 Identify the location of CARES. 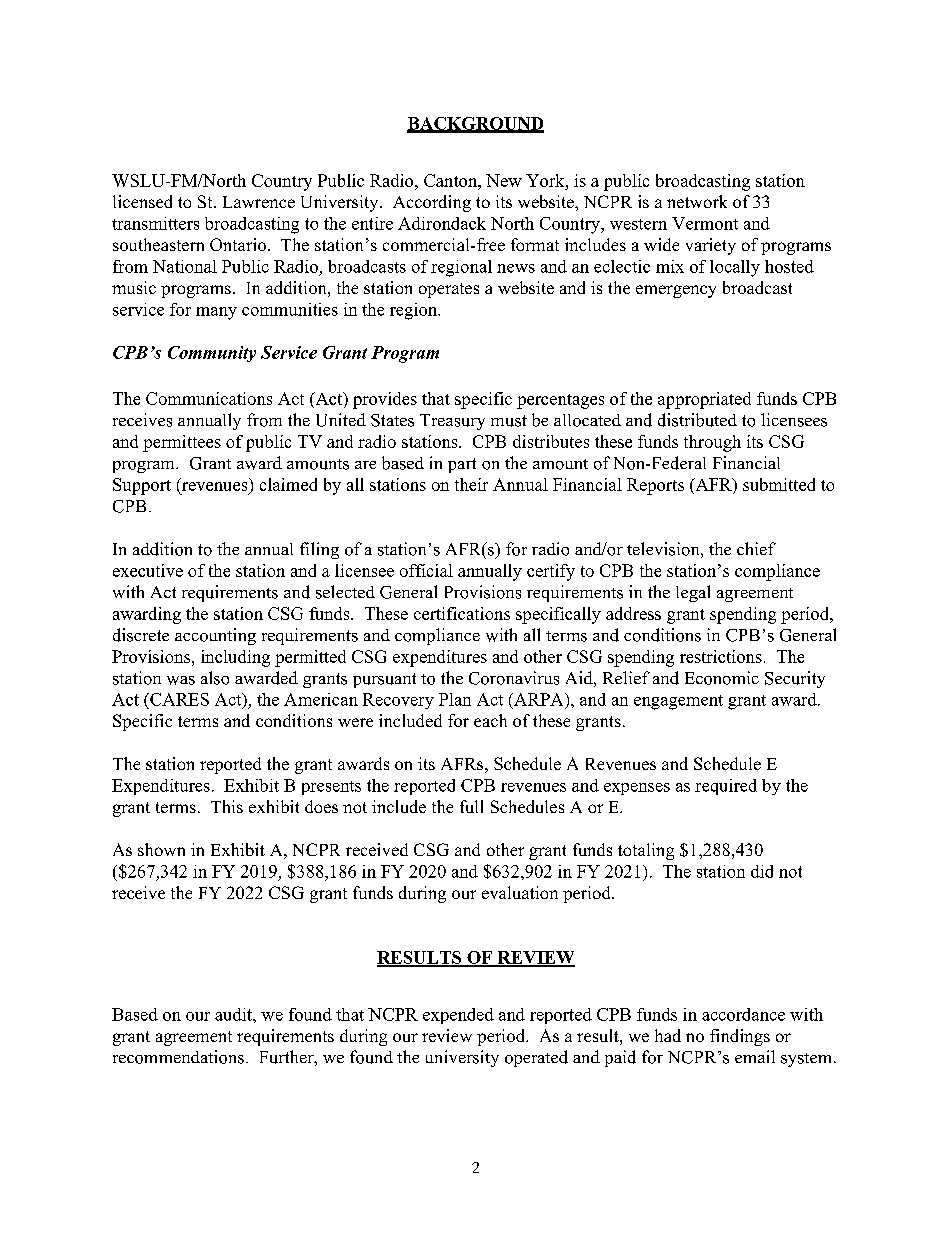
(178, 699).
